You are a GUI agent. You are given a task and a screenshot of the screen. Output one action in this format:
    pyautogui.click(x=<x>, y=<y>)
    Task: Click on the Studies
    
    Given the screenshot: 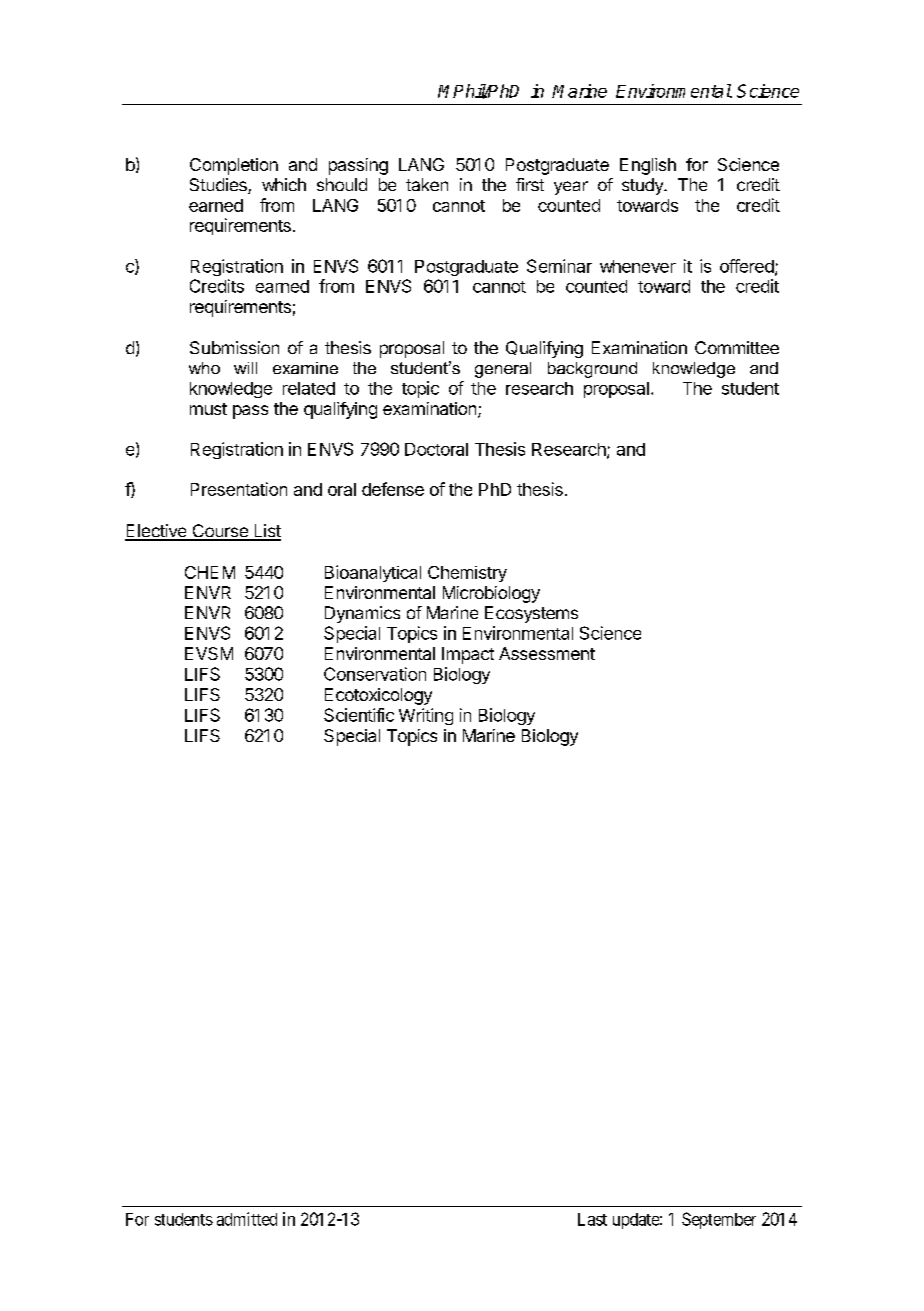 What is the action you would take?
    pyautogui.click(x=219, y=186)
